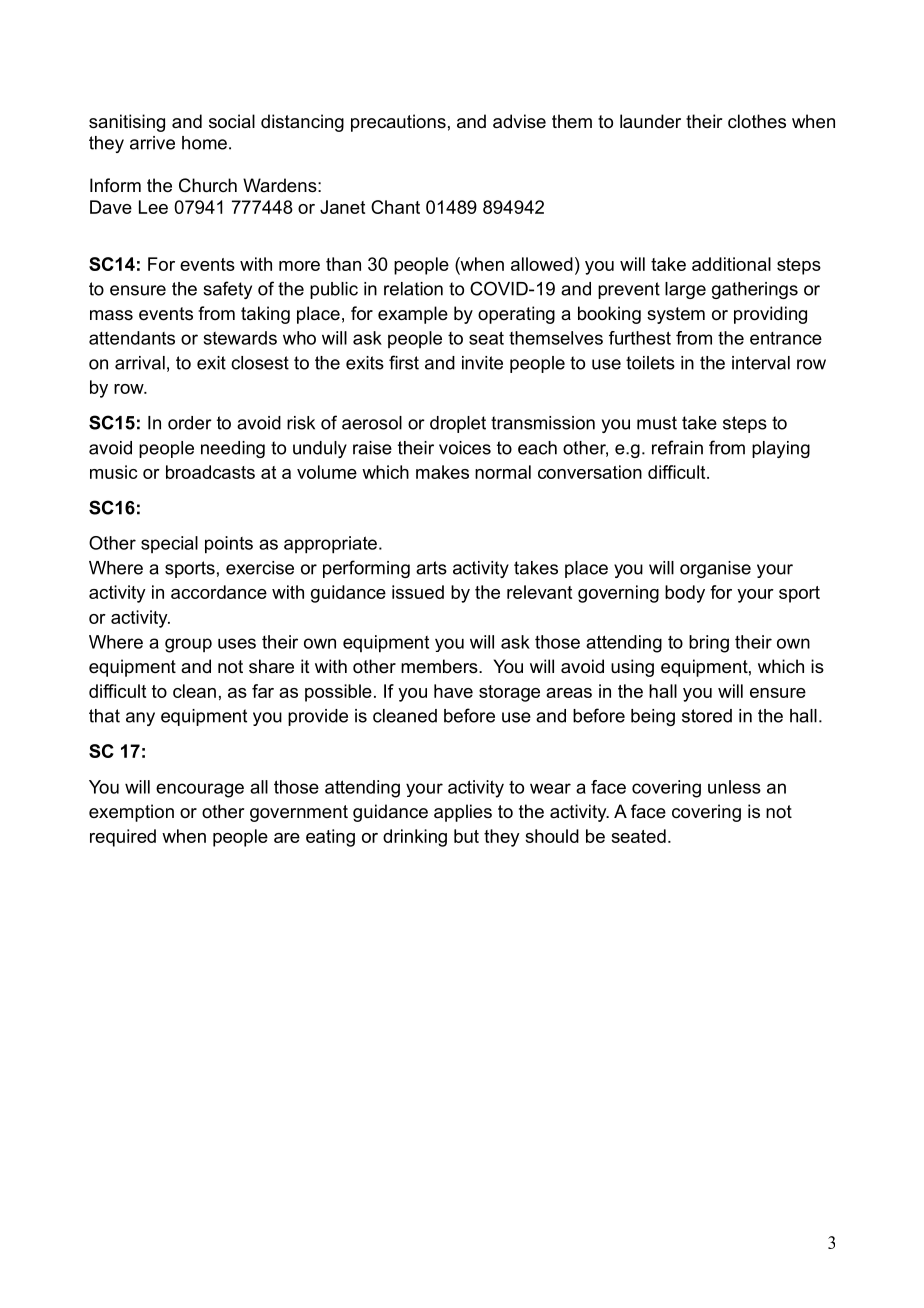 This screenshot has width=924, height=1308. I want to click on unless, so click(734, 787).
